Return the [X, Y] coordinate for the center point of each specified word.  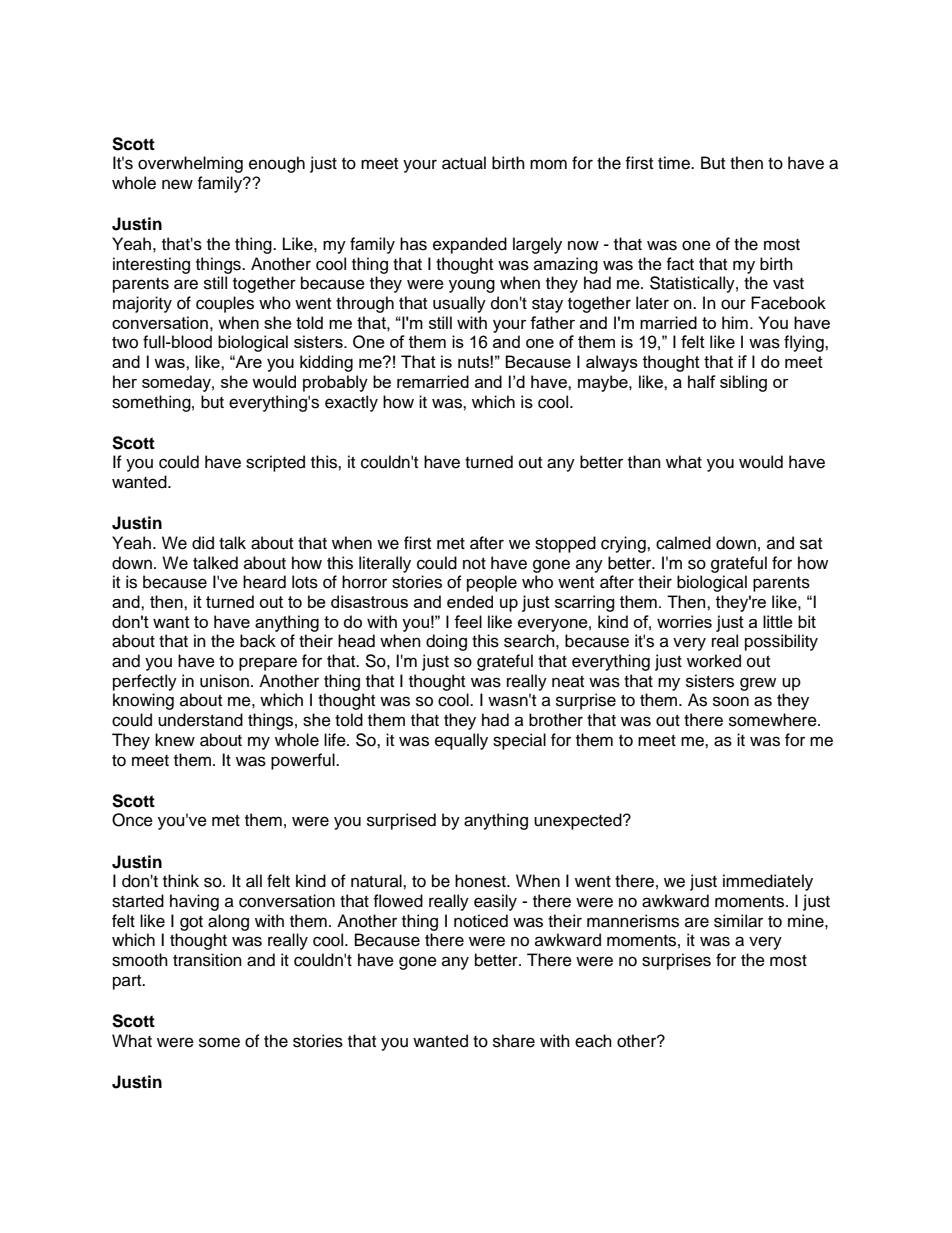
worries [684, 621]
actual [464, 163]
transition [207, 960]
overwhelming [190, 164]
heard [264, 582]
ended [470, 601]
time [675, 163]
